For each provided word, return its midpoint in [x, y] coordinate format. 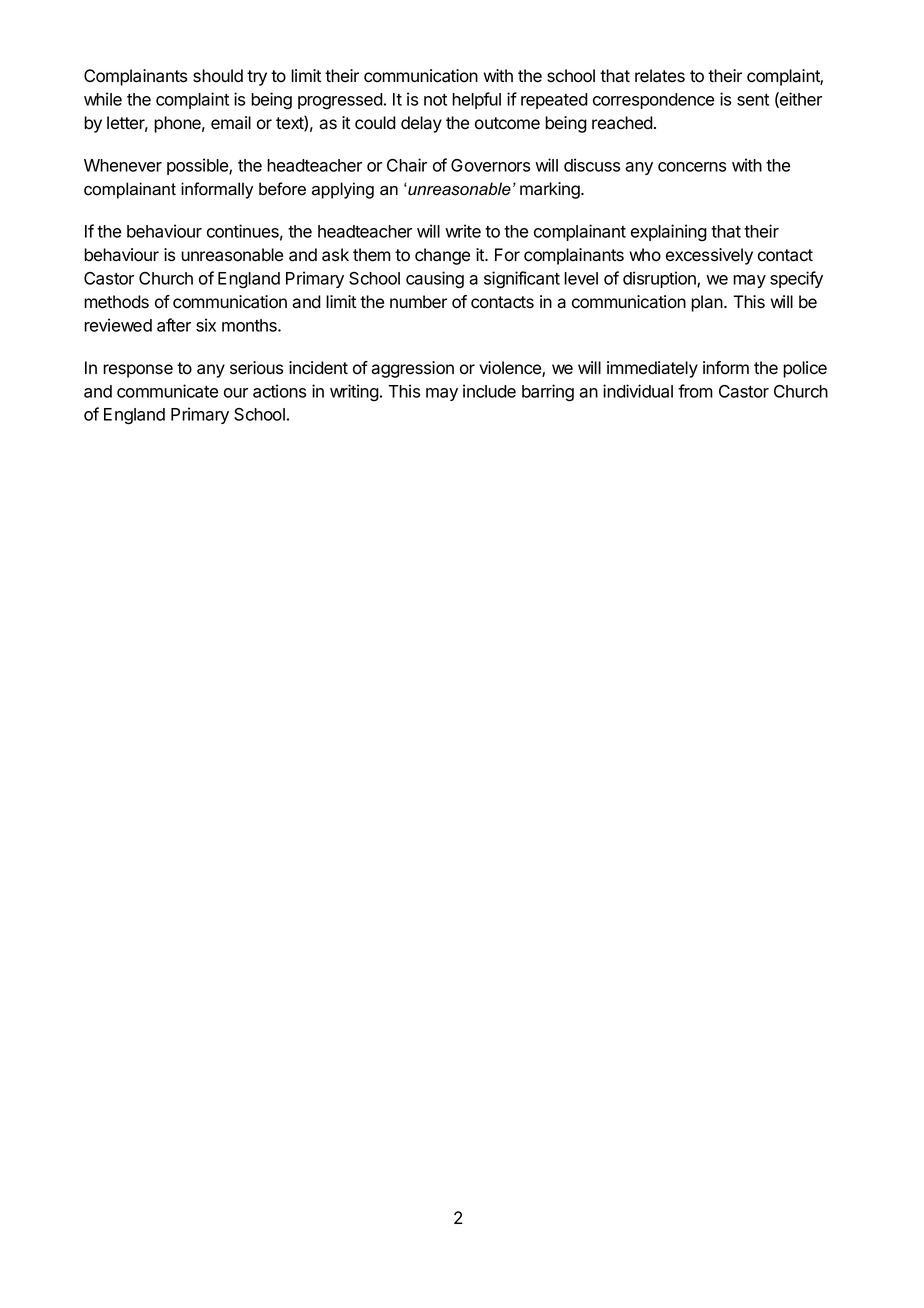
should [218, 76]
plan [708, 303]
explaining [669, 233]
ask [335, 255]
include [489, 391]
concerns [692, 167]
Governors [490, 165]
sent [753, 100]
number [418, 302]
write [463, 231]
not [435, 100]
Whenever [123, 165]
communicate [167, 391]
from [695, 391]
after [174, 325]
